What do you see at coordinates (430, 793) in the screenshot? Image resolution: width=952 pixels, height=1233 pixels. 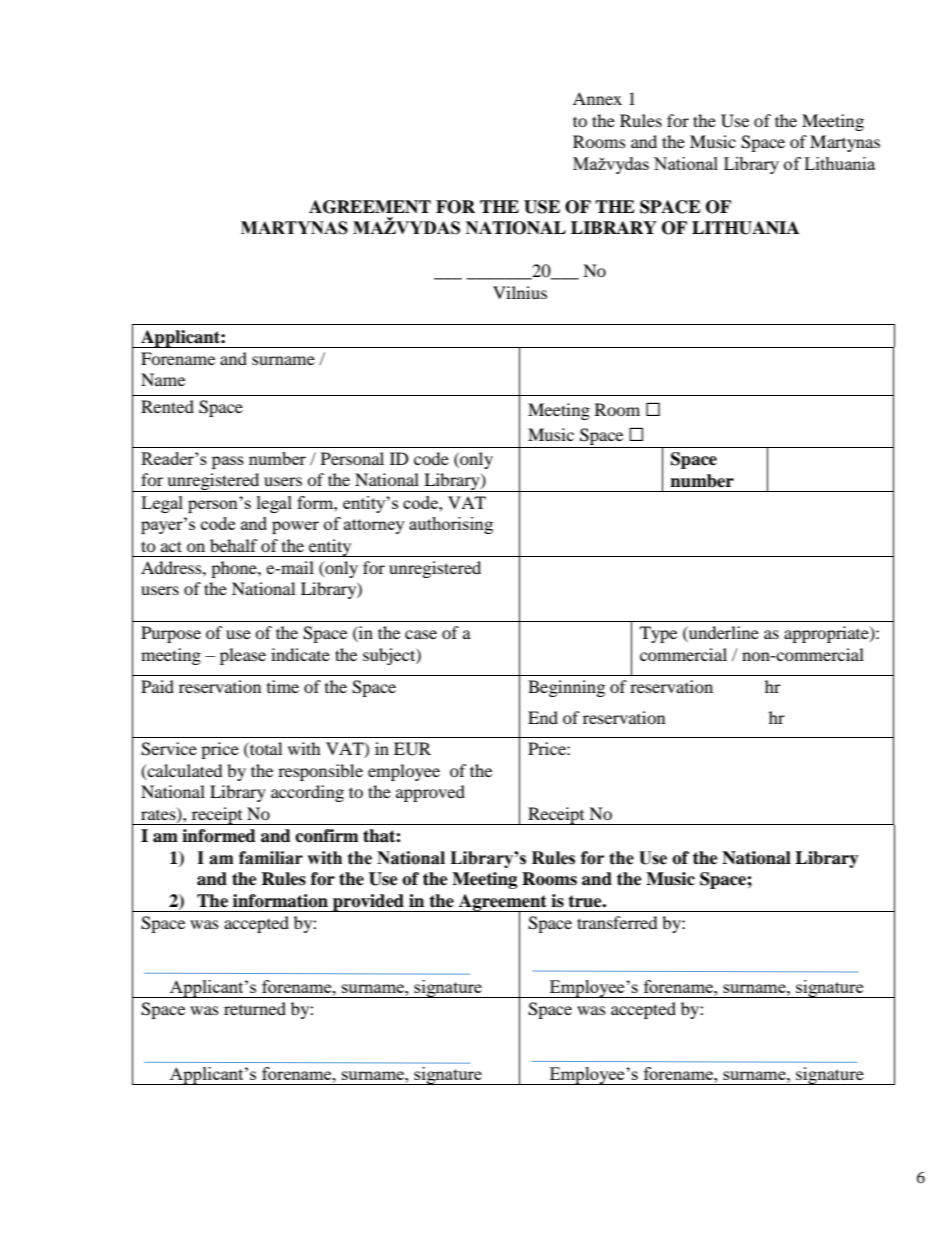 I see `approved` at bounding box center [430, 793].
